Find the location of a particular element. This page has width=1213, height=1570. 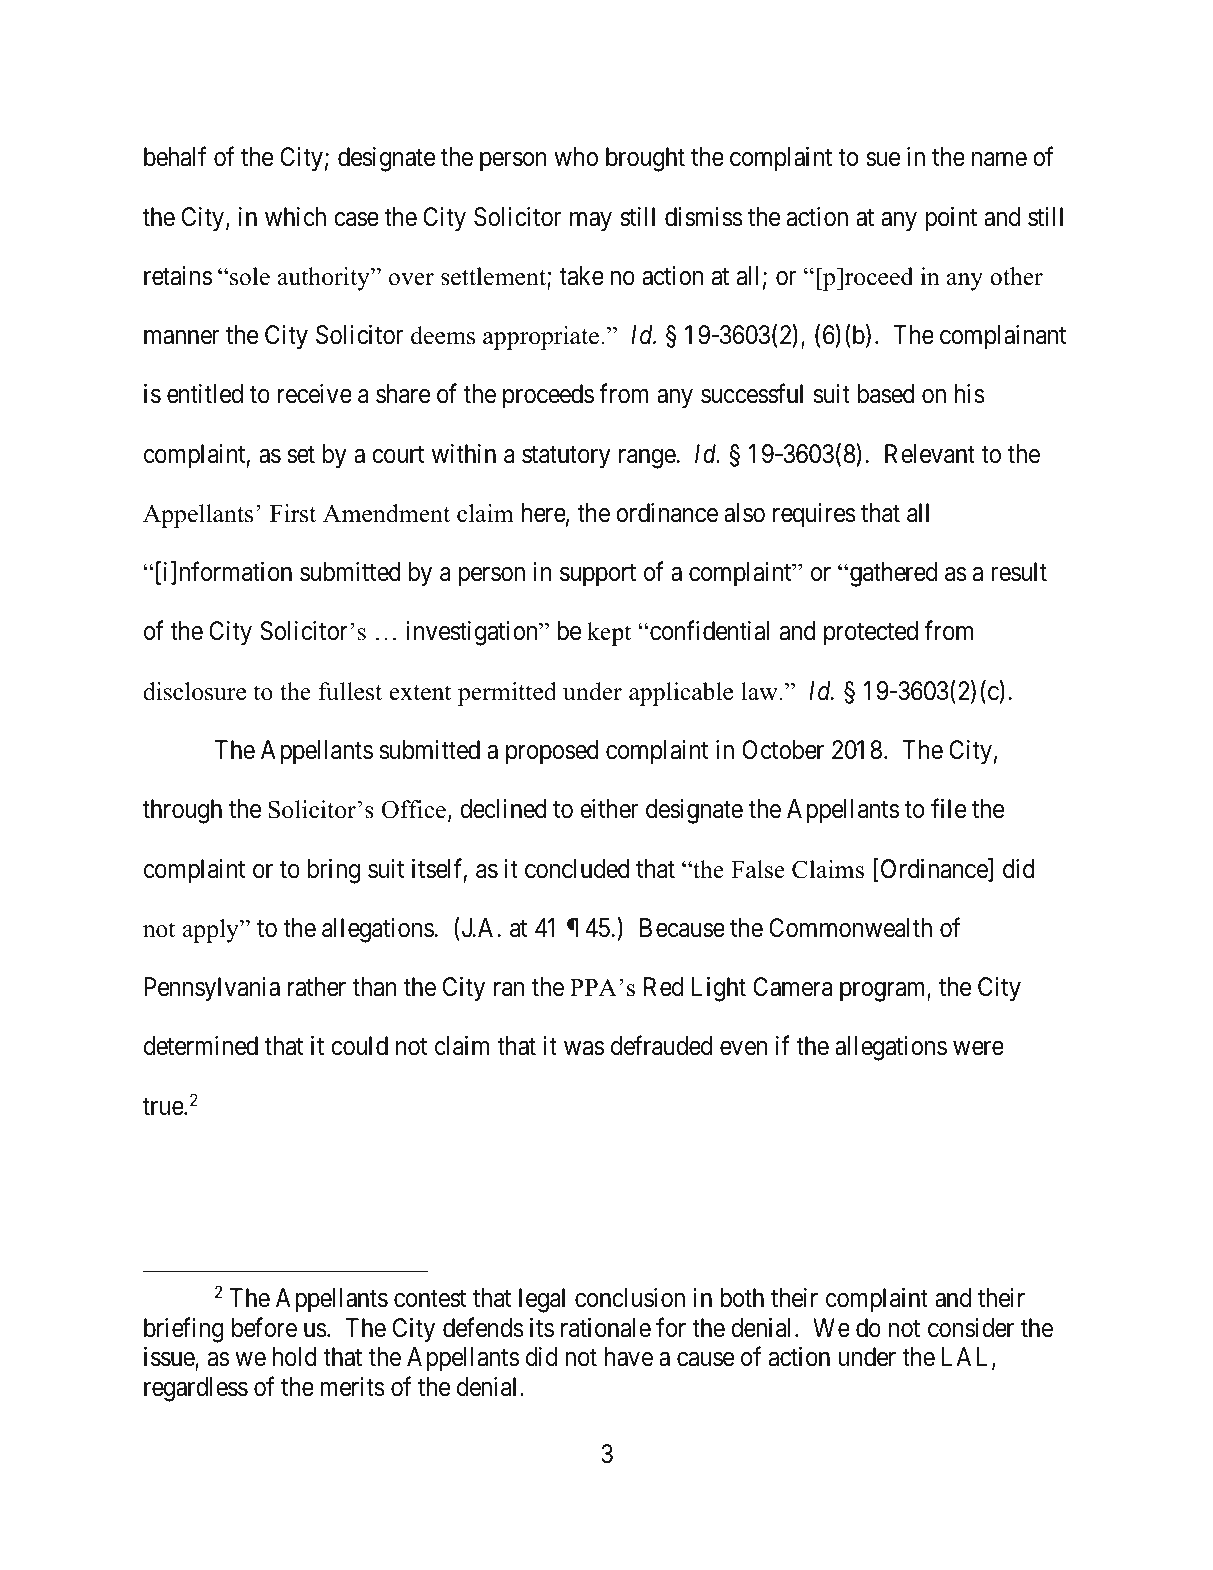

rationale is located at coordinates (606, 1328).
